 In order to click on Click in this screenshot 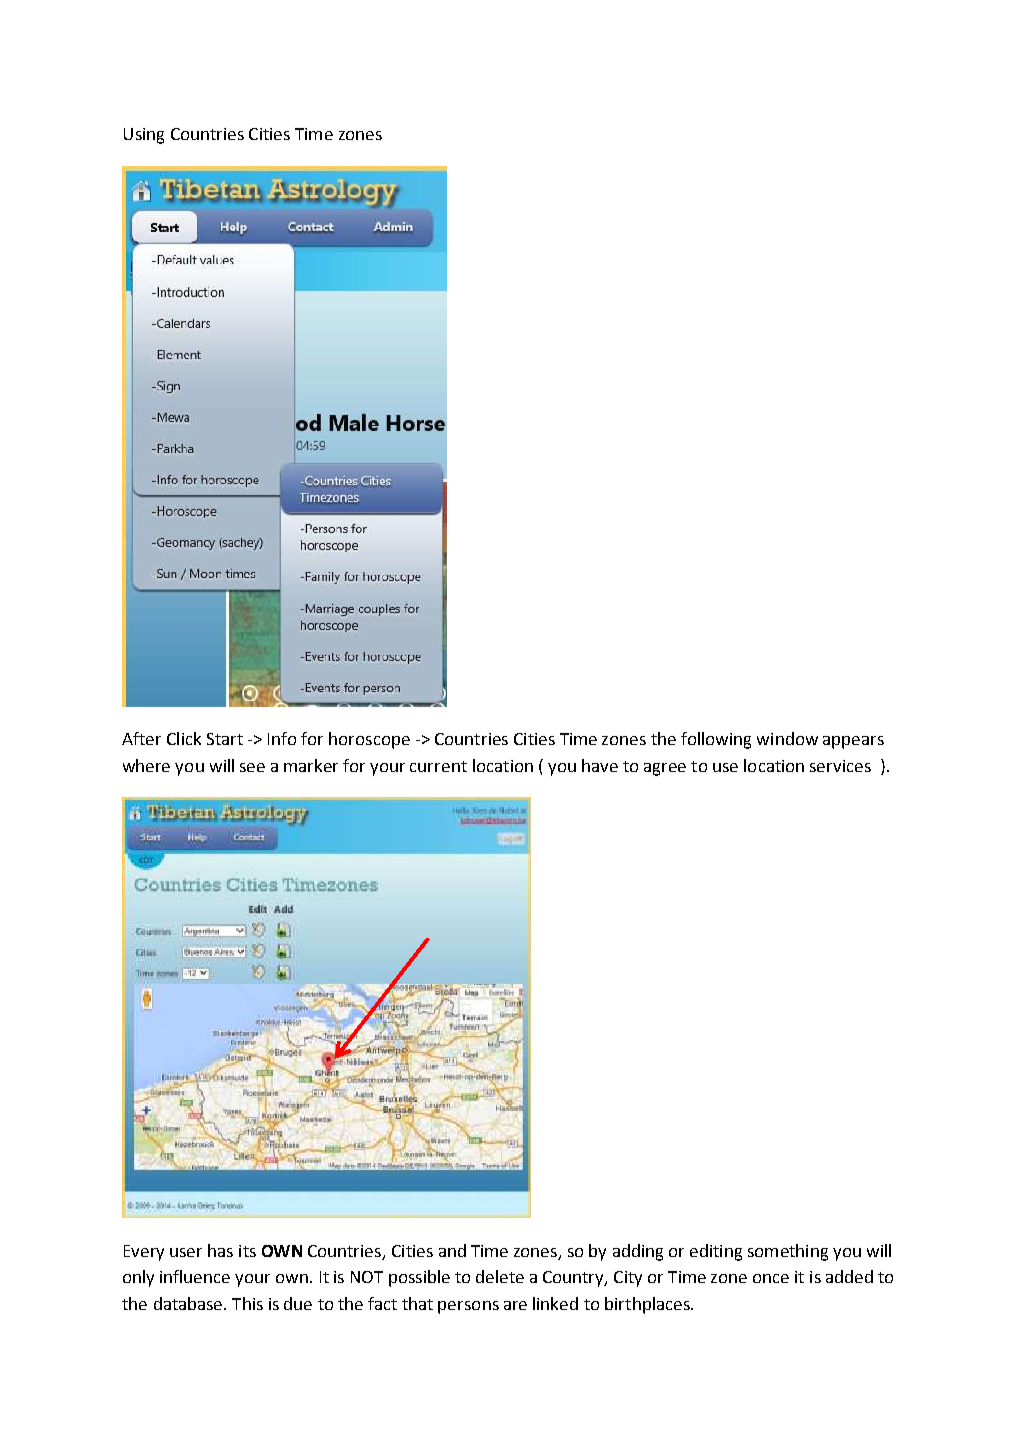, I will do `click(184, 738)`.
